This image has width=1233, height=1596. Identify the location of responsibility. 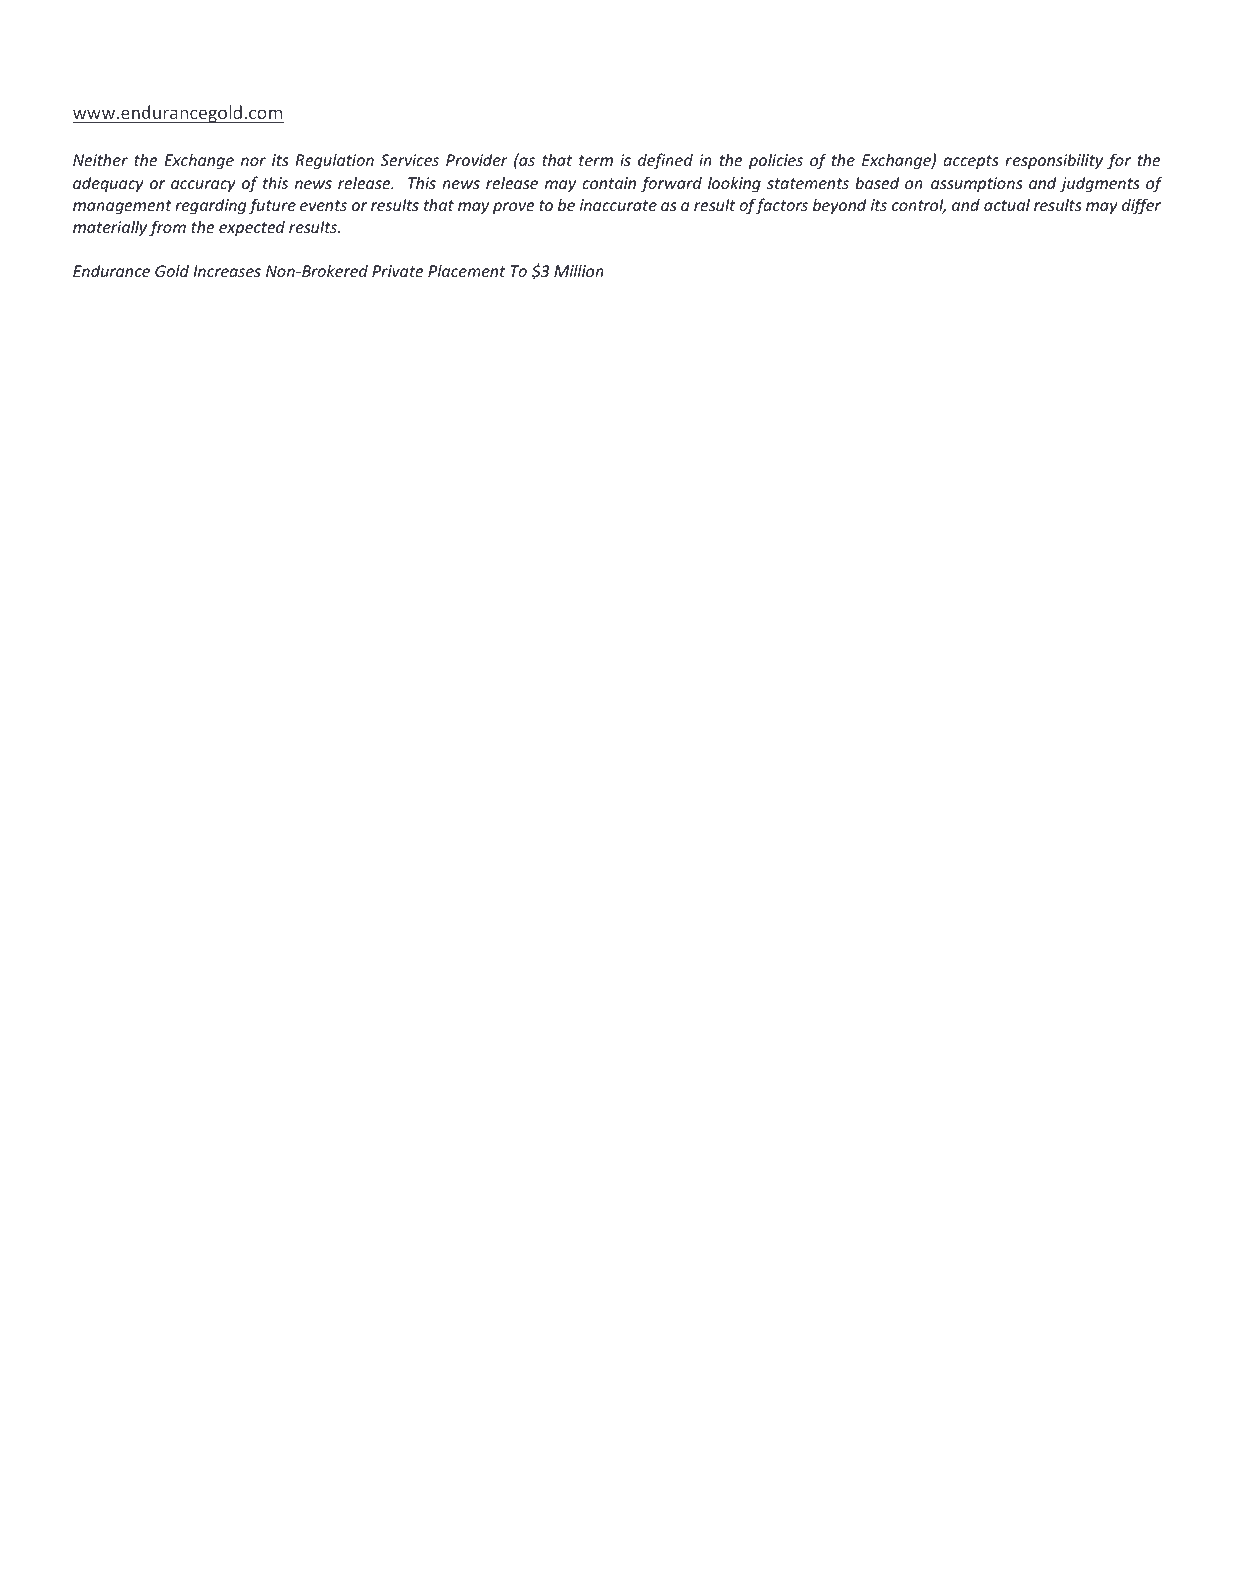
(1054, 161).
